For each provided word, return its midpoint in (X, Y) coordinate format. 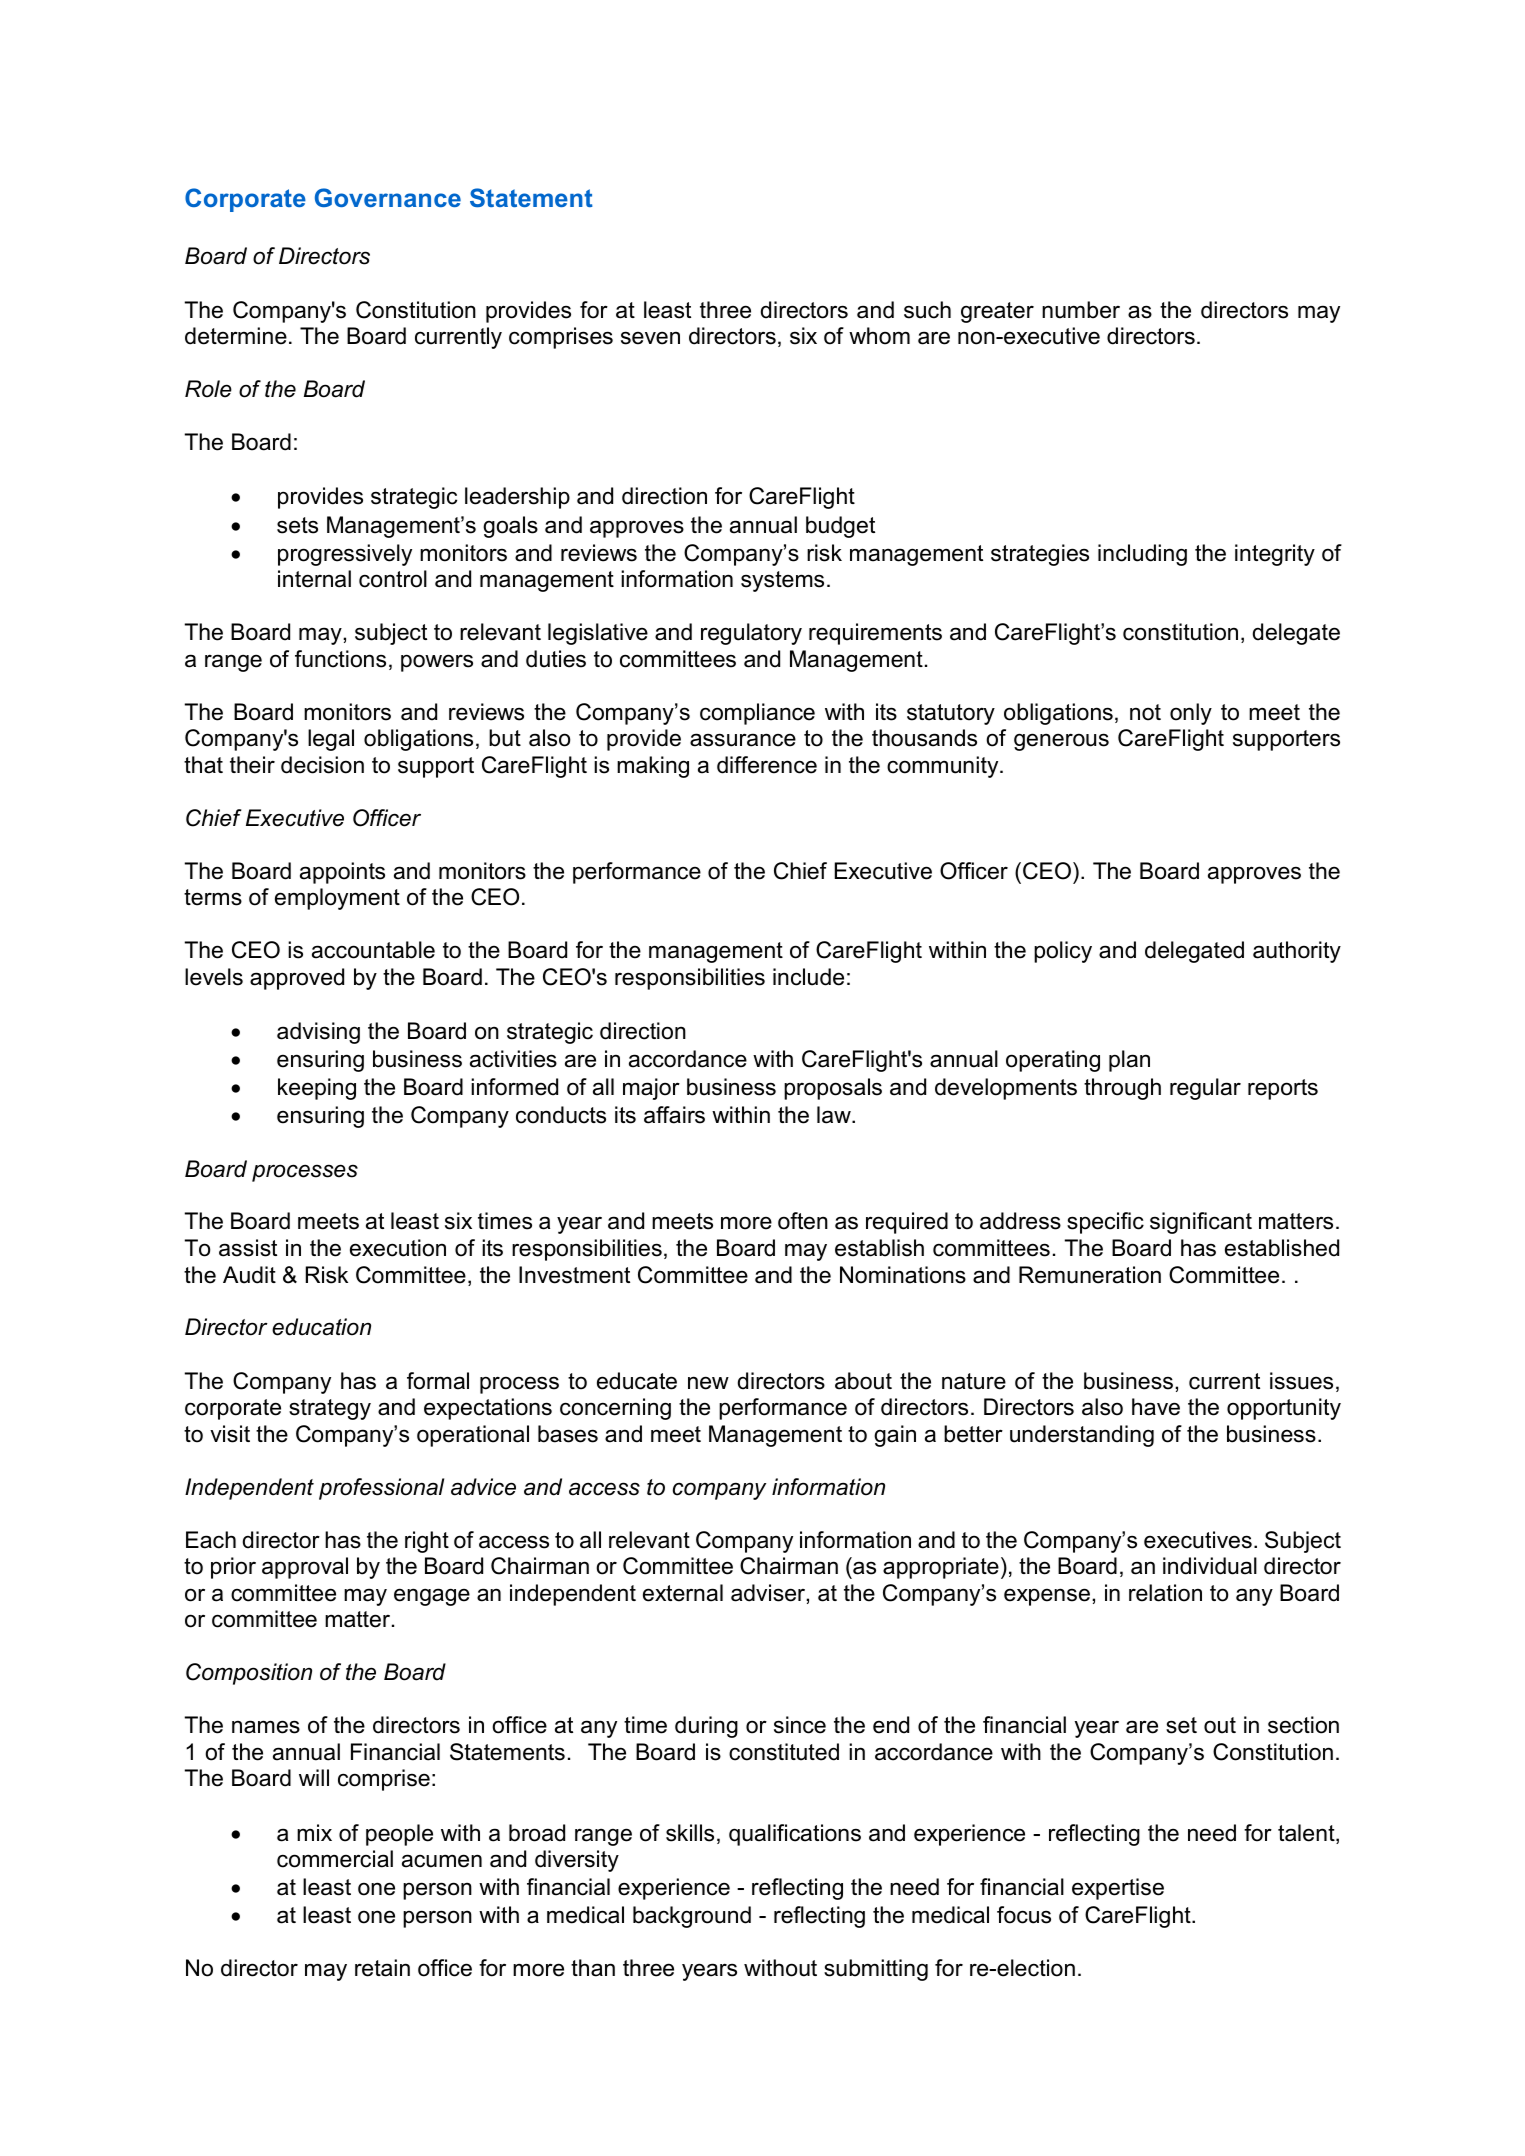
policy (1063, 952)
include (808, 977)
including (1142, 555)
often (803, 1221)
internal (314, 579)
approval (305, 1568)
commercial (335, 1859)
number (1081, 310)
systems (782, 581)
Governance (388, 197)
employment (337, 899)
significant (1201, 1223)
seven (650, 338)
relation (1165, 1593)
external (683, 1593)
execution (398, 1248)
